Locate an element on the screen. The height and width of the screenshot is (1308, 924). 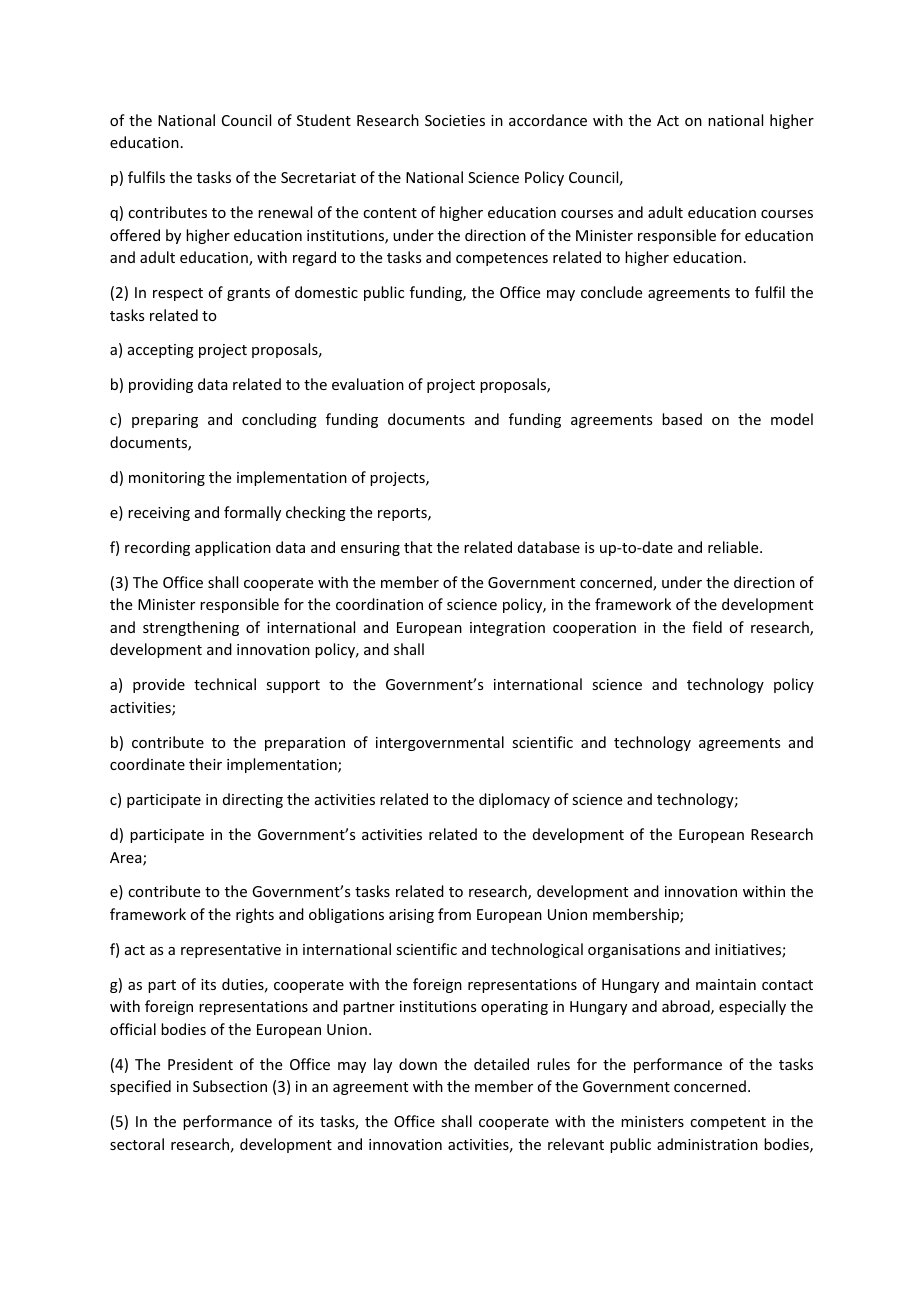
their is located at coordinates (205, 764).
